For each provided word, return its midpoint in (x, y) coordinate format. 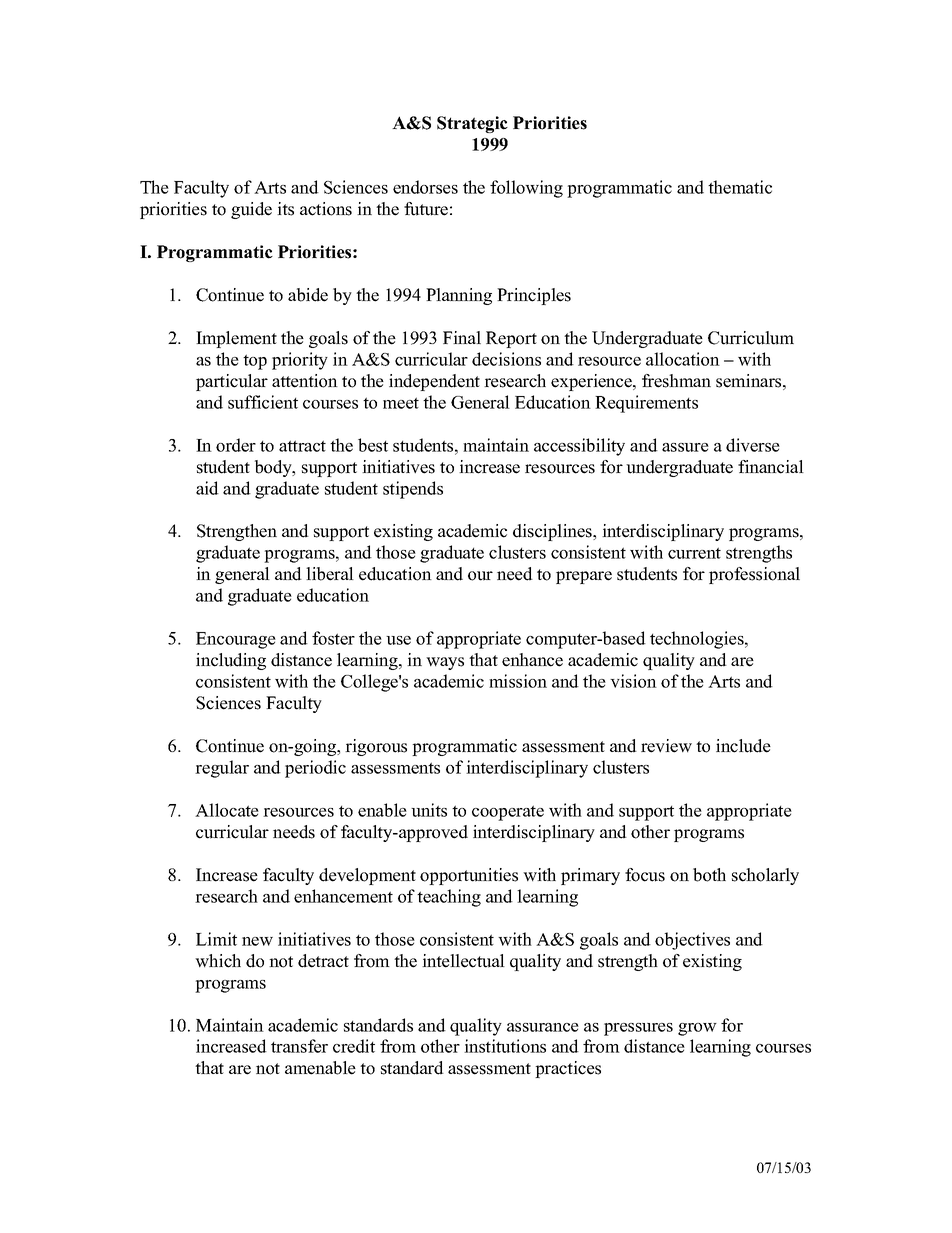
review (666, 746)
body (274, 468)
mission (518, 681)
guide (251, 210)
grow (697, 1029)
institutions (505, 1046)
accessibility (579, 447)
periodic (315, 769)
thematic (740, 187)
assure (685, 447)
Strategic (472, 124)
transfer (299, 1046)
